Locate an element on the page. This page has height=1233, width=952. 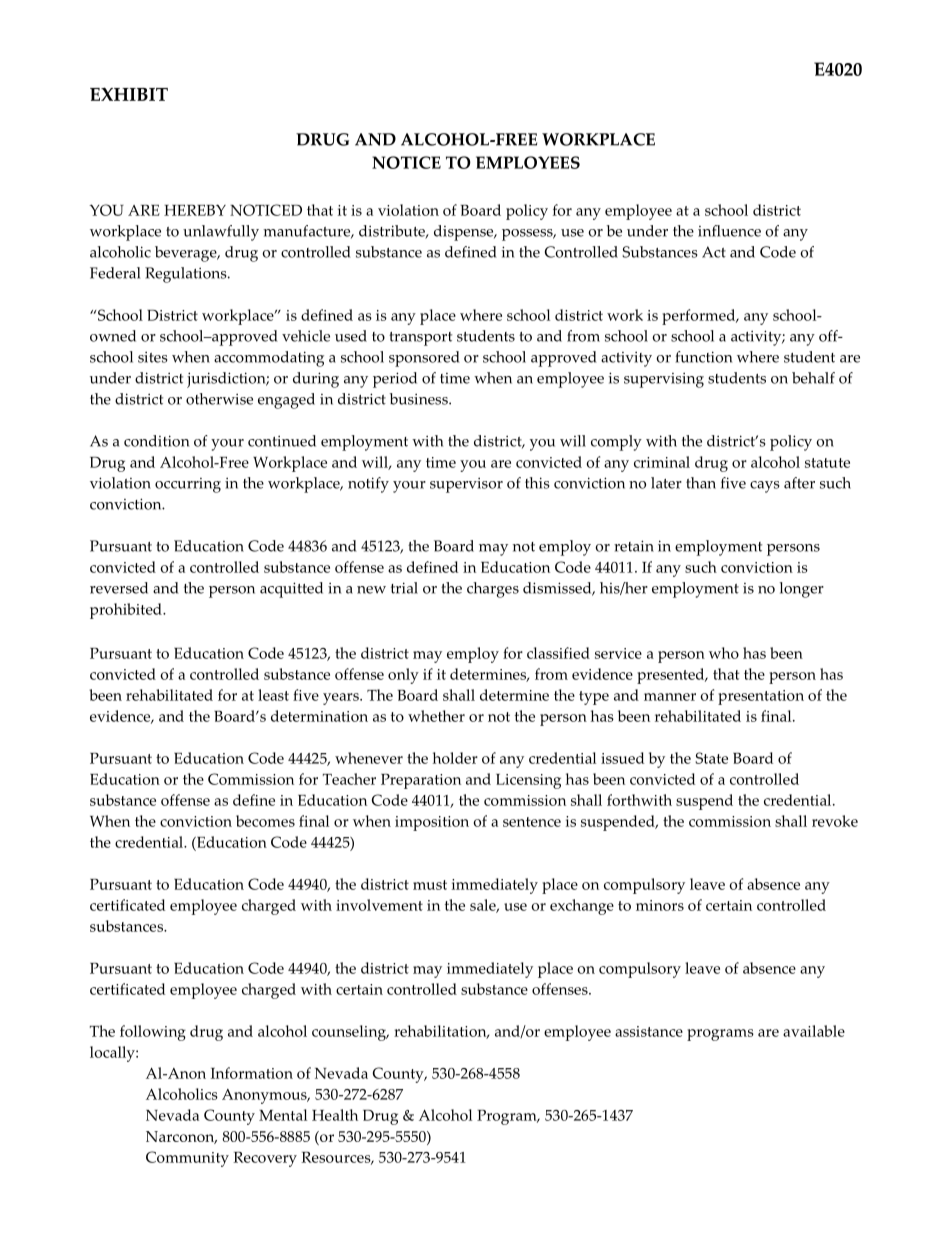
influence is located at coordinates (729, 231).
